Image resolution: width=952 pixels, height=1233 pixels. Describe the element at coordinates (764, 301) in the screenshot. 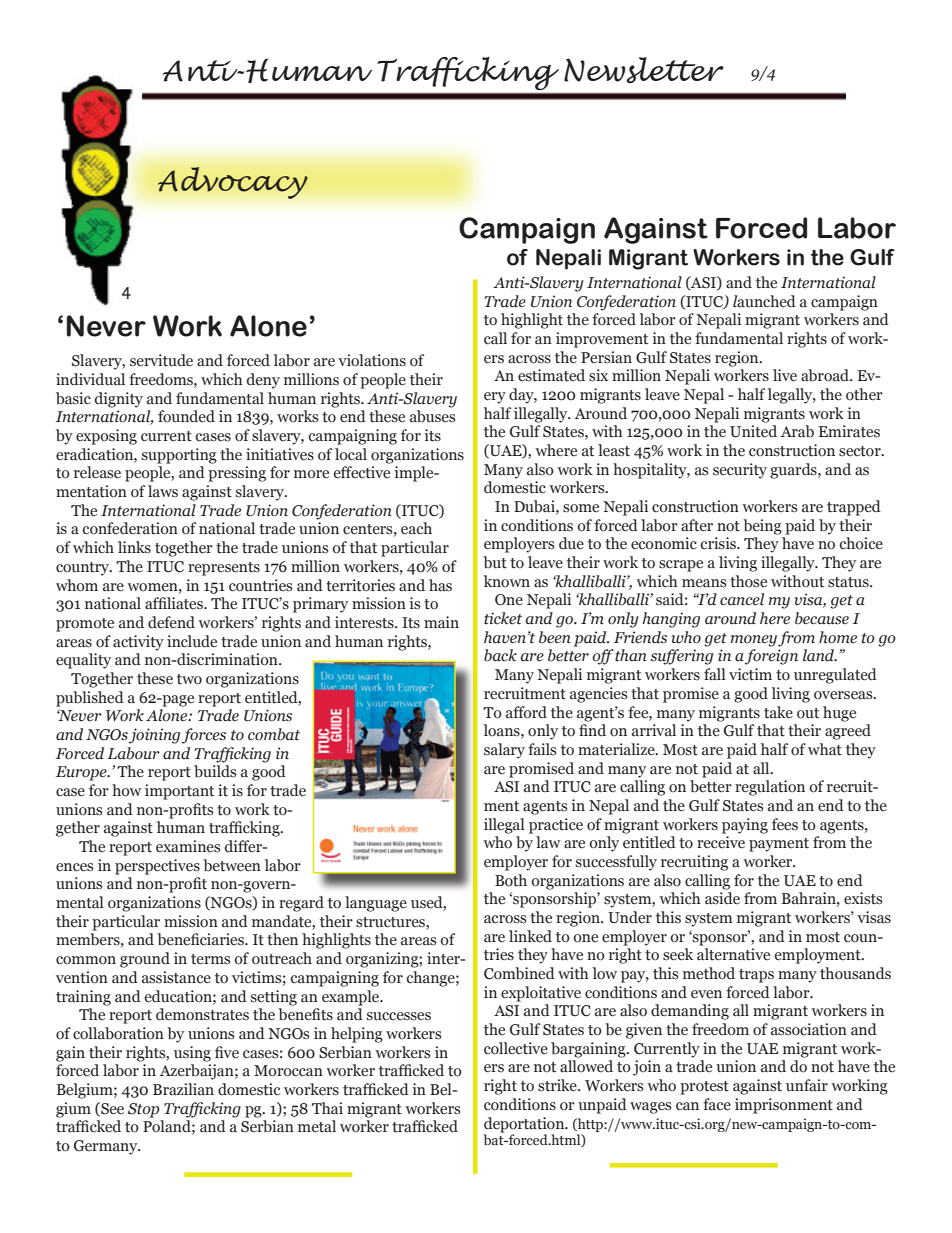

I see `launched` at that location.
